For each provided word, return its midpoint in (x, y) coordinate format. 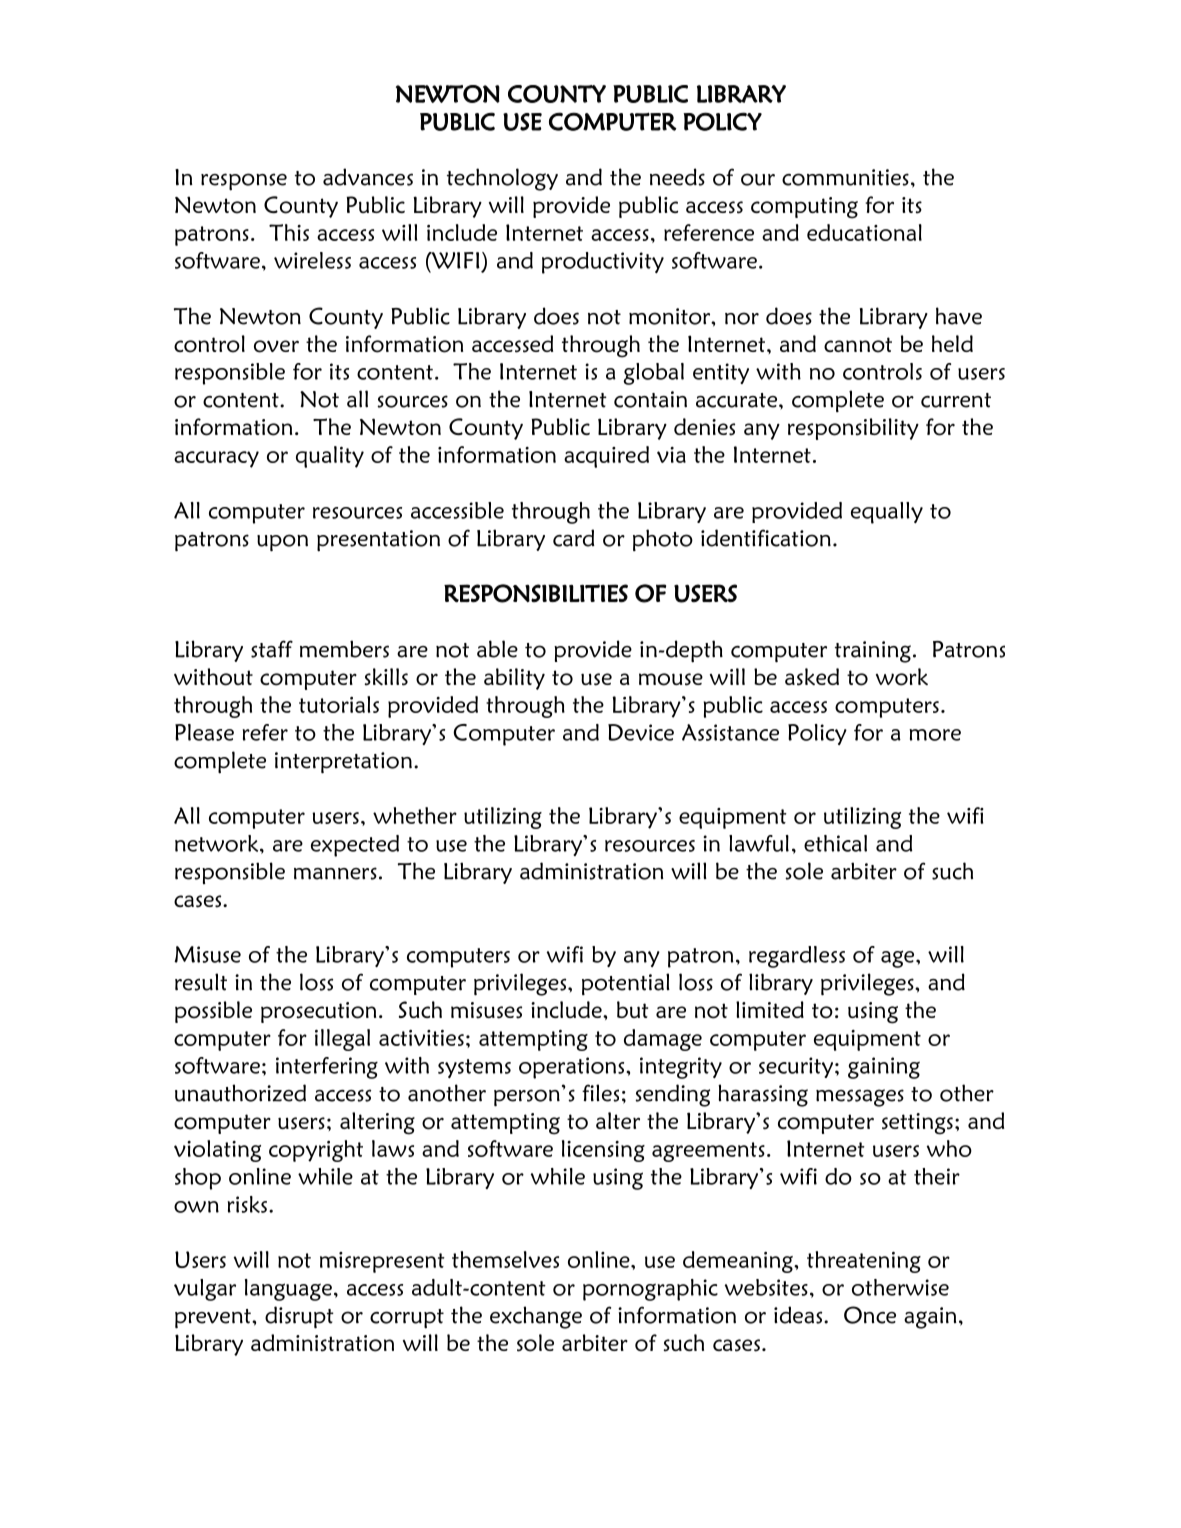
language (288, 1290)
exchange (536, 1317)
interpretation (343, 763)
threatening (864, 1262)
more (935, 735)
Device (641, 732)
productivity (603, 263)
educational (864, 232)
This (289, 232)
